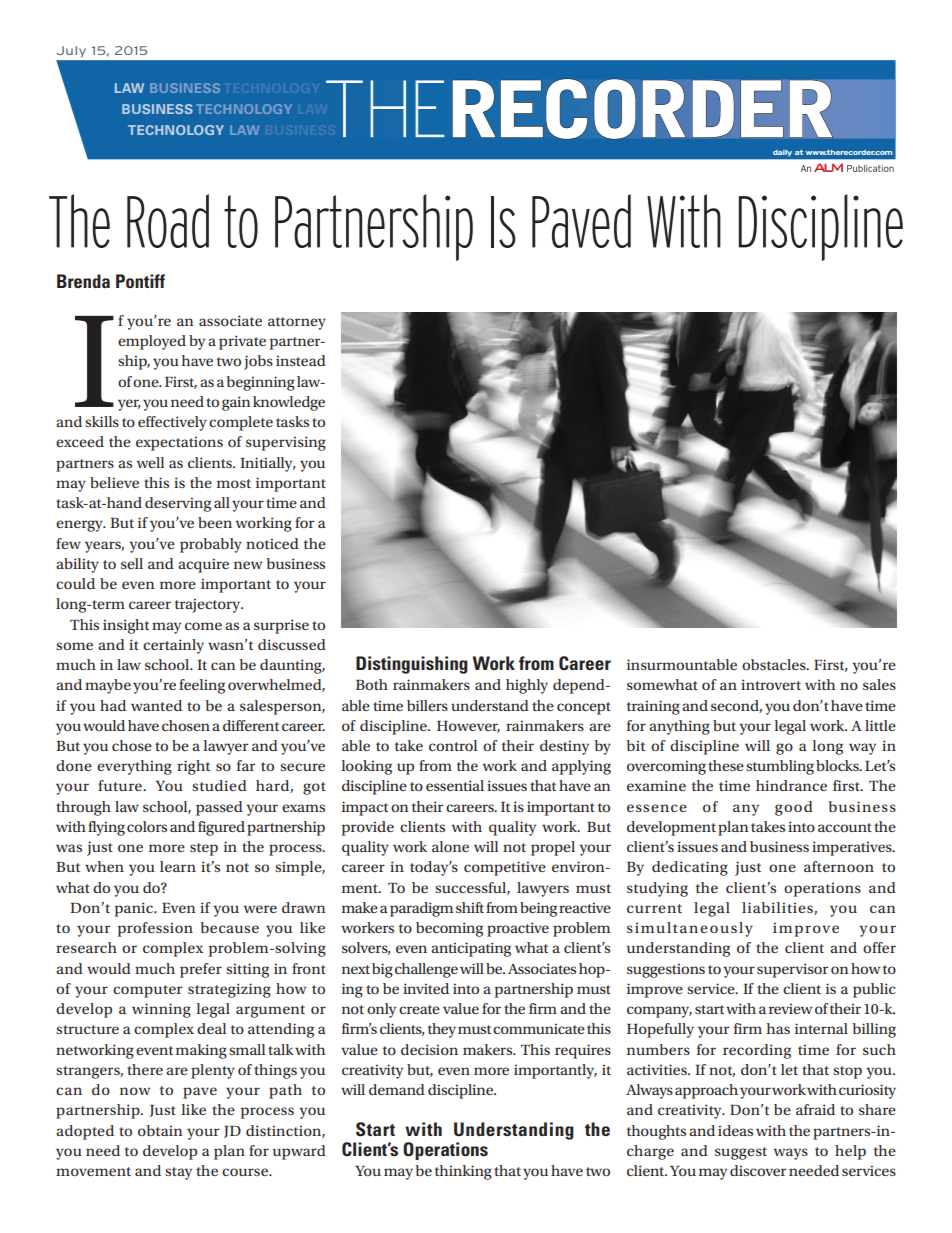 Image resolution: width=952 pixels, height=1233 pixels. Describe the element at coordinates (155, 929) in the document. I see `profession` at that location.
